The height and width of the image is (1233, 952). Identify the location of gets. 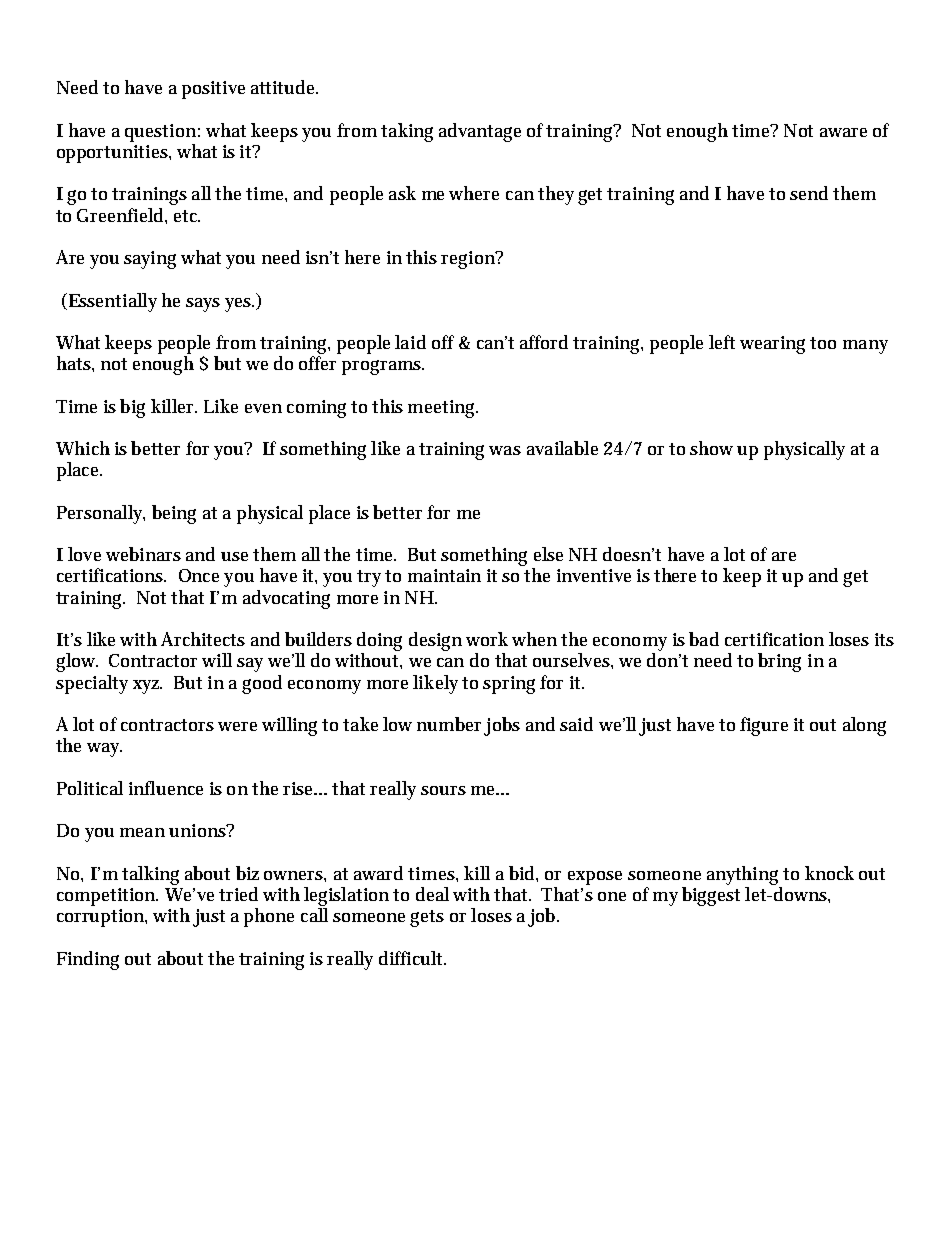
(427, 918).
